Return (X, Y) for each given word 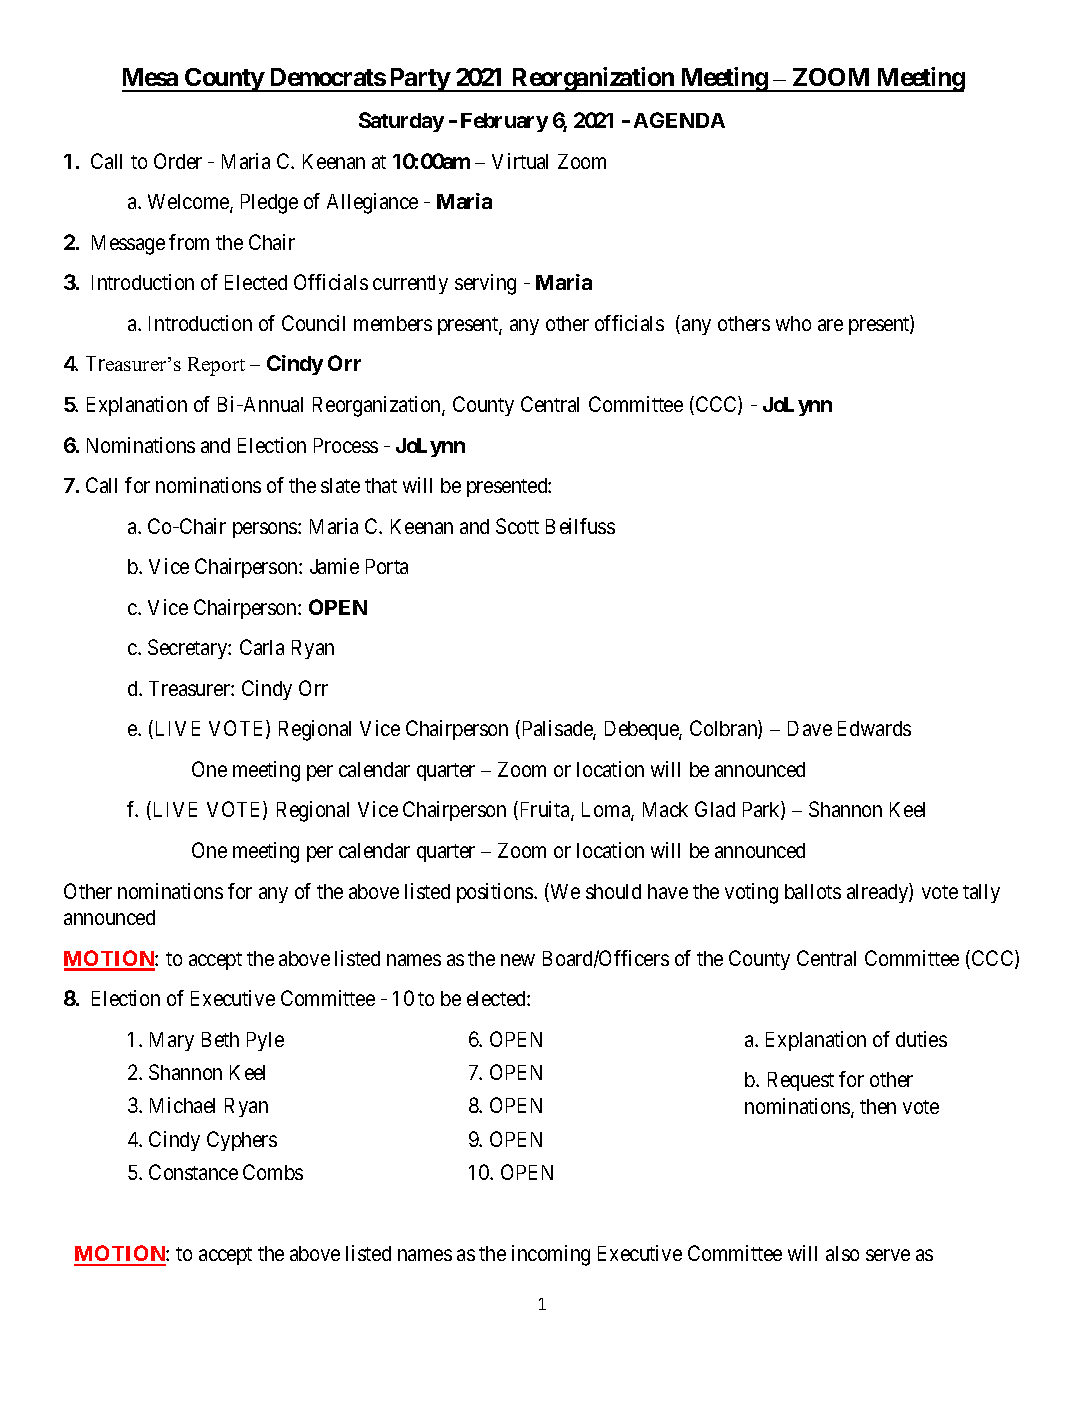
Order (178, 161)
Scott (517, 526)
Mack (665, 809)
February (504, 122)
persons (266, 530)
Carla (262, 647)
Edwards (874, 728)
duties (921, 1039)
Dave (810, 728)
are (830, 325)
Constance (193, 1172)
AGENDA (679, 120)
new (518, 960)
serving (485, 284)
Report (216, 366)
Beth (220, 1039)
